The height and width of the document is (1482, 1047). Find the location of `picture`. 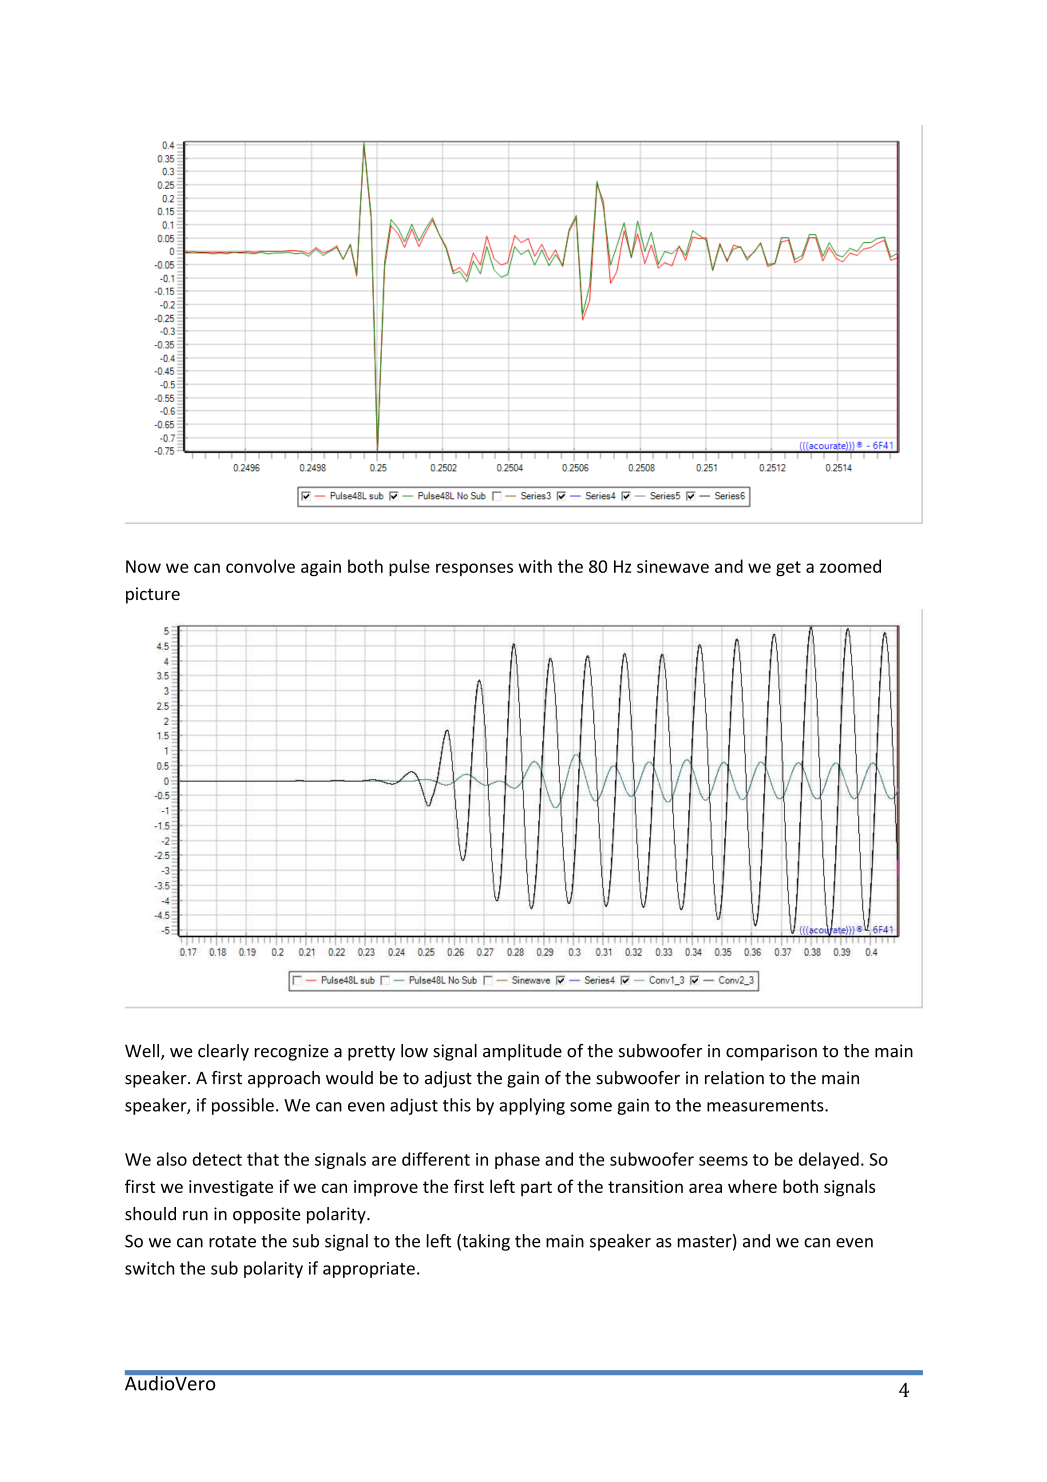

picture is located at coordinates (153, 595).
